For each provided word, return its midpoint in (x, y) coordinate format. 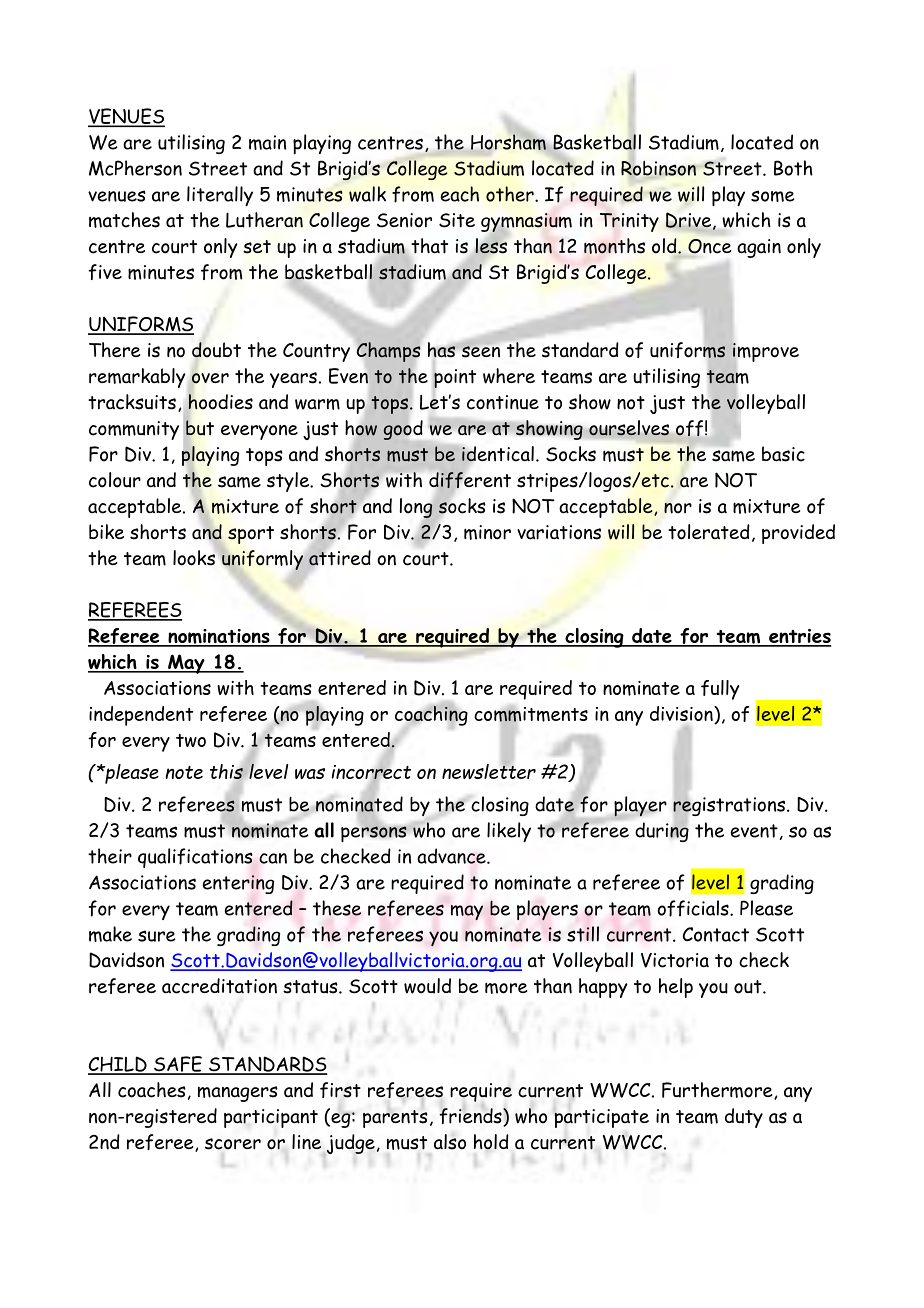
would (427, 986)
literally (220, 196)
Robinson (658, 169)
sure (157, 936)
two (191, 740)
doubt (216, 350)
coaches (152, 1090)
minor (487, 532)
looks (194, 558)
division (682, 715)
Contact (716, 934)
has (442, 350)
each (460, 194)
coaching (431, 716)
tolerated (709, 532)
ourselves (629, 428)
